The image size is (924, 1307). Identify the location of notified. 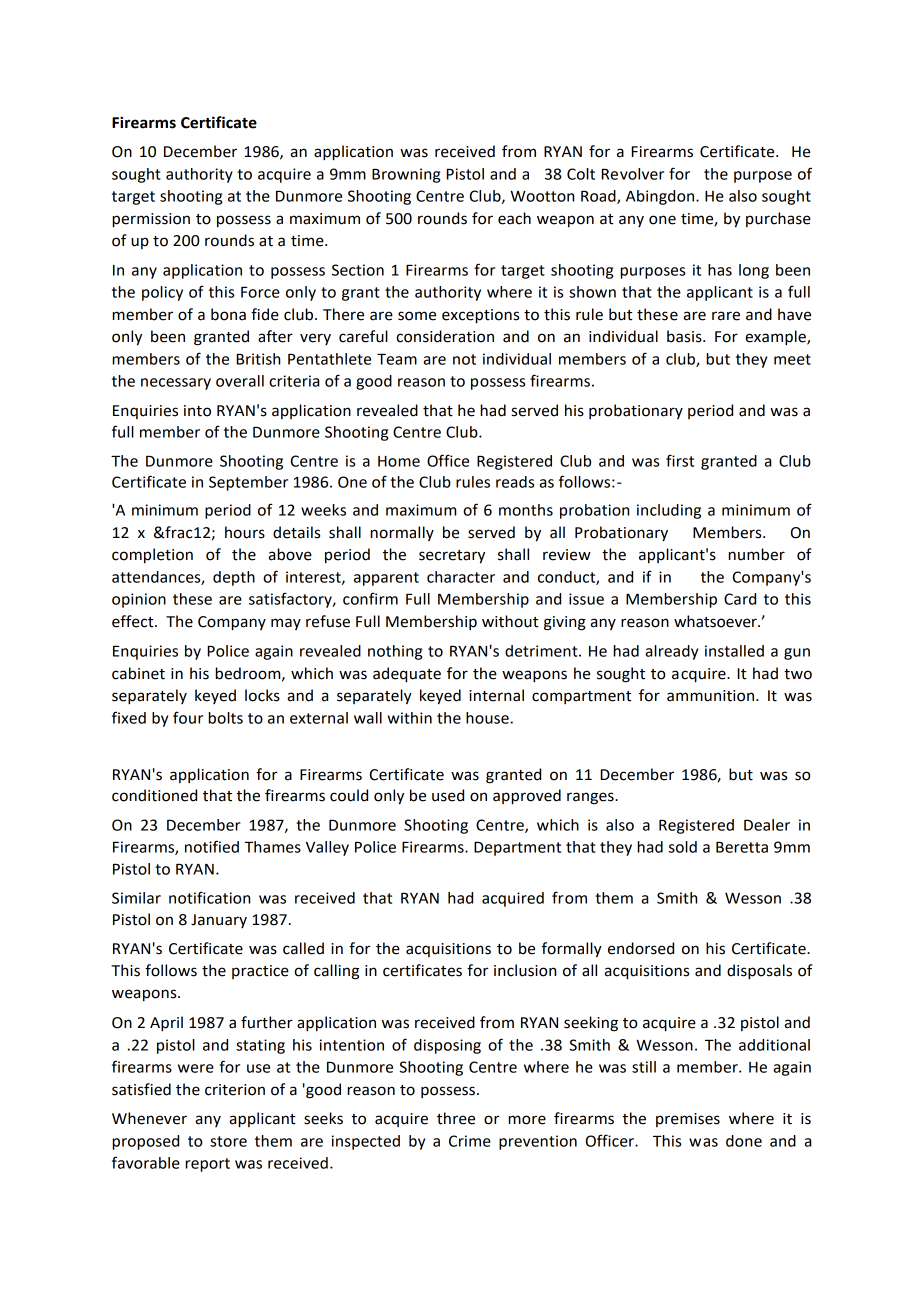
(212, 846).
